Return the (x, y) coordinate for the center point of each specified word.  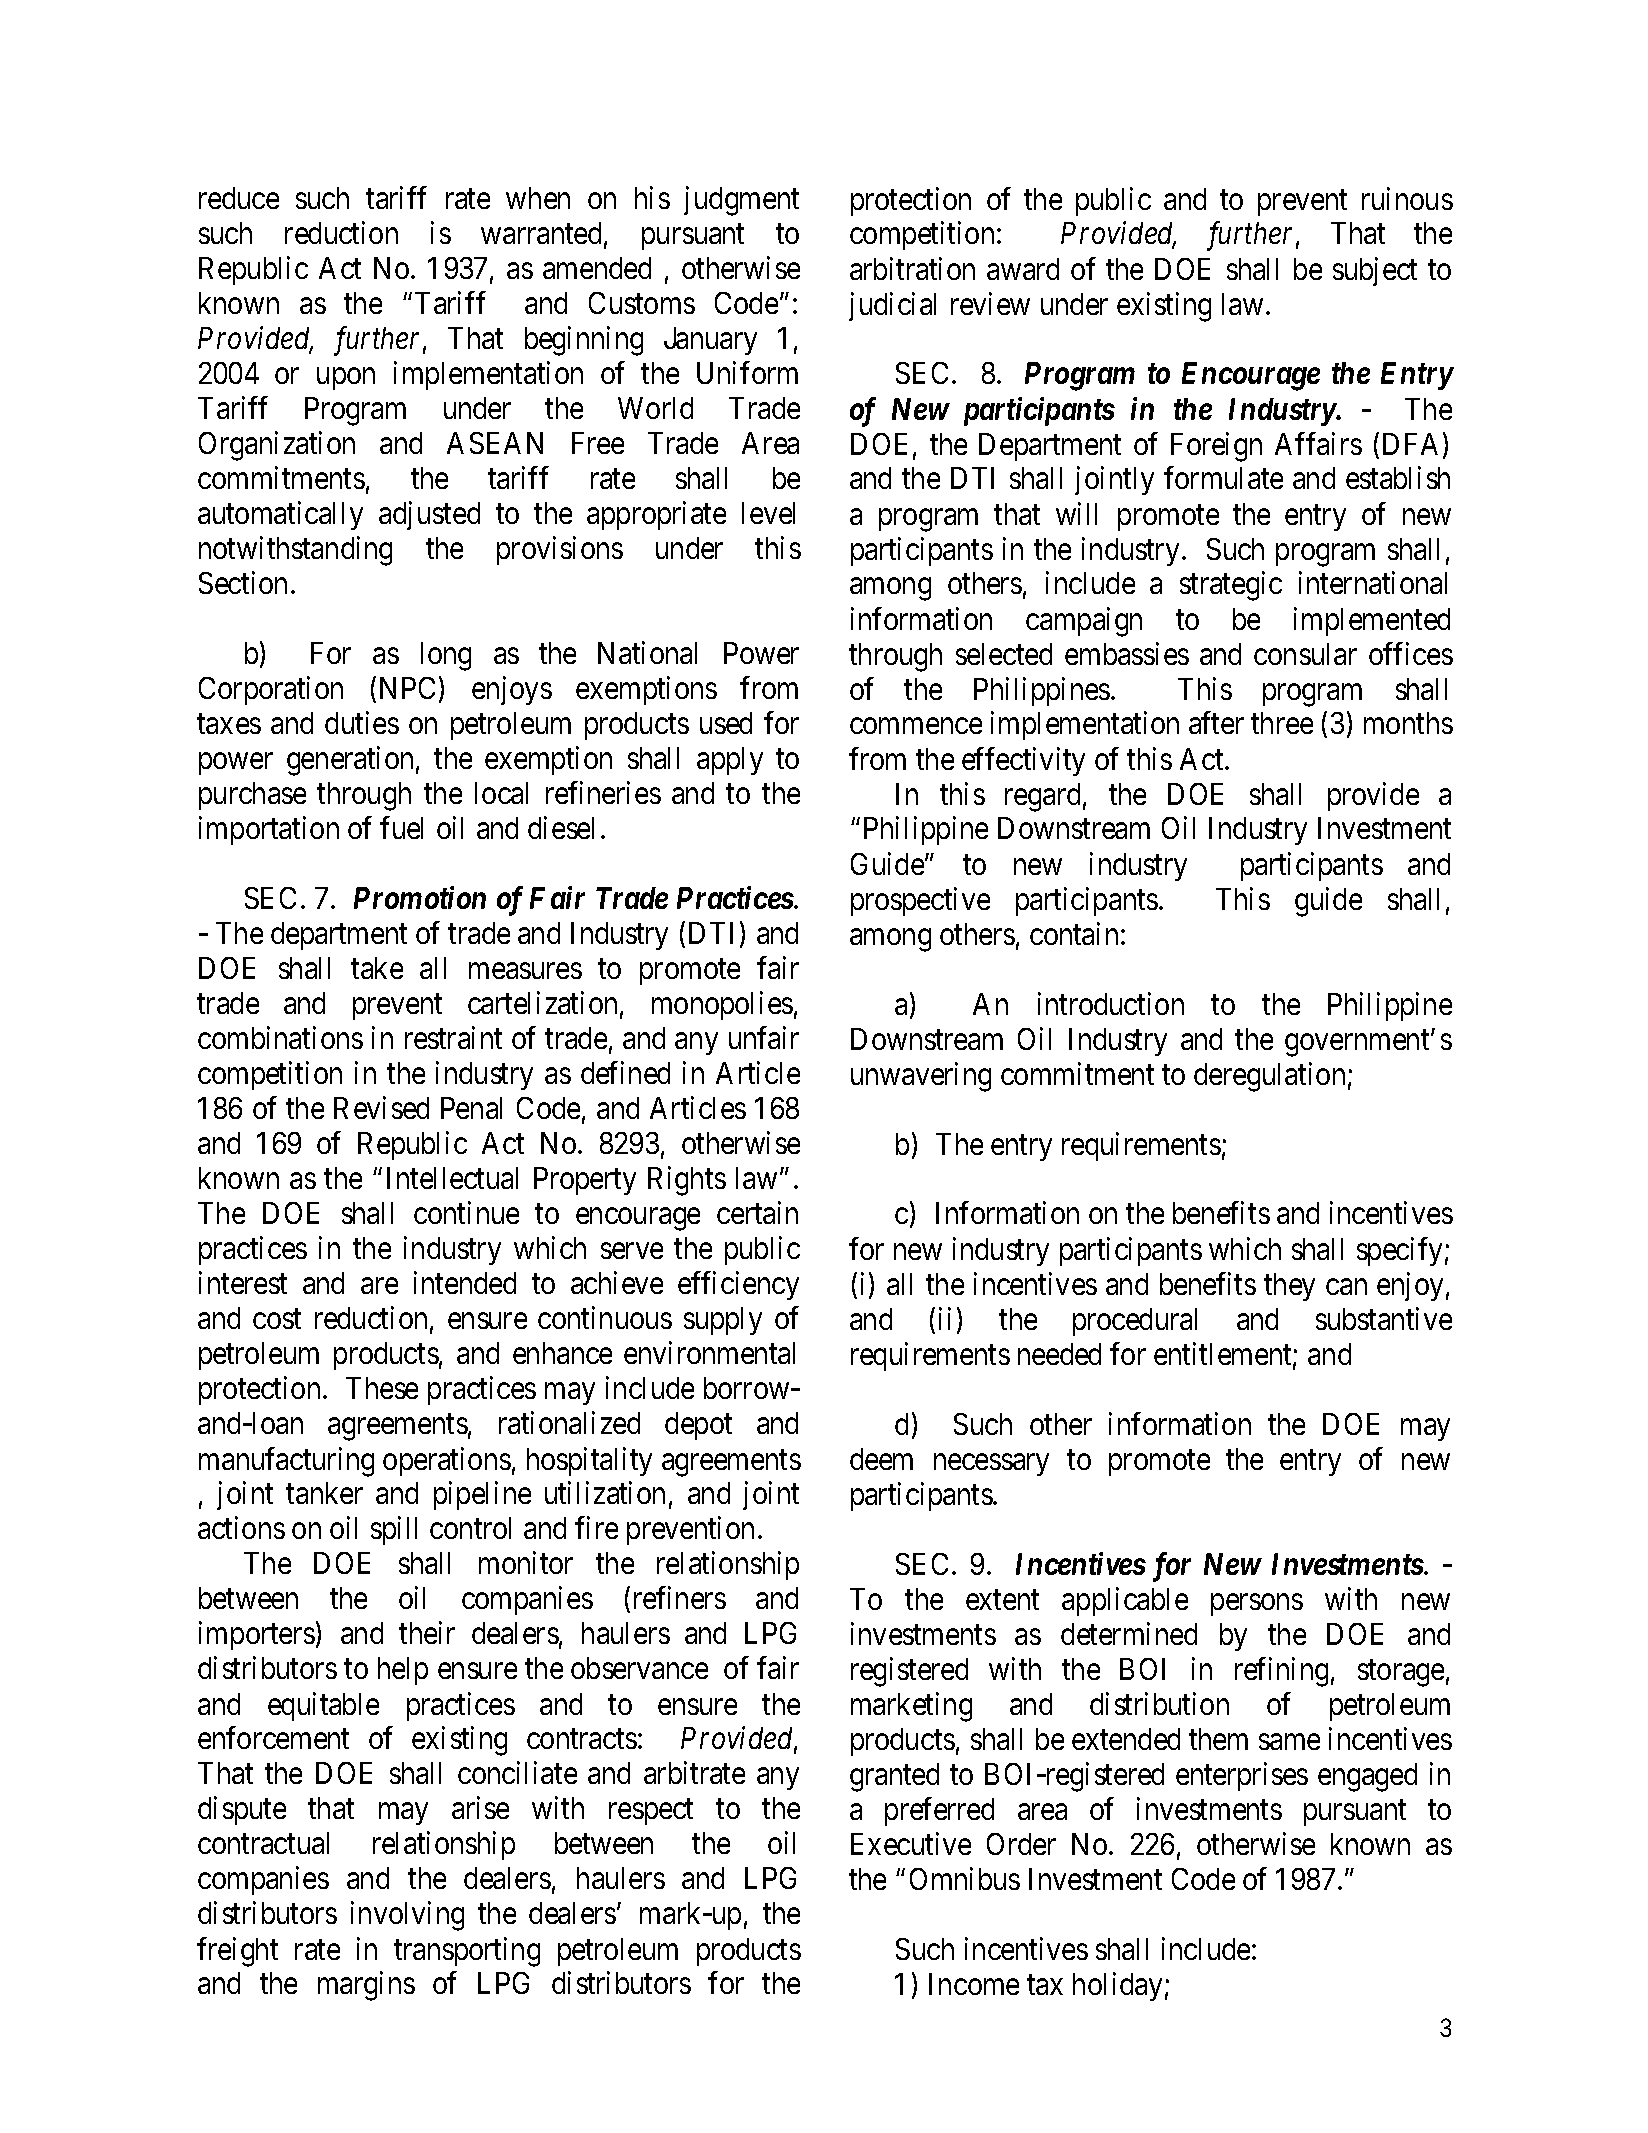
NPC (407, 688)
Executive (911, 1843)
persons (1257, 1605)
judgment (741, 201)
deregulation (1269, 1077)
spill (394, 1531)
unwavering (921, 1077)
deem (881, 1459)
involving (407, 1916)
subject (1375, 271)
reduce (239, 198)
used (726, 723)
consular (1305, 654)
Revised (381, 1108)
